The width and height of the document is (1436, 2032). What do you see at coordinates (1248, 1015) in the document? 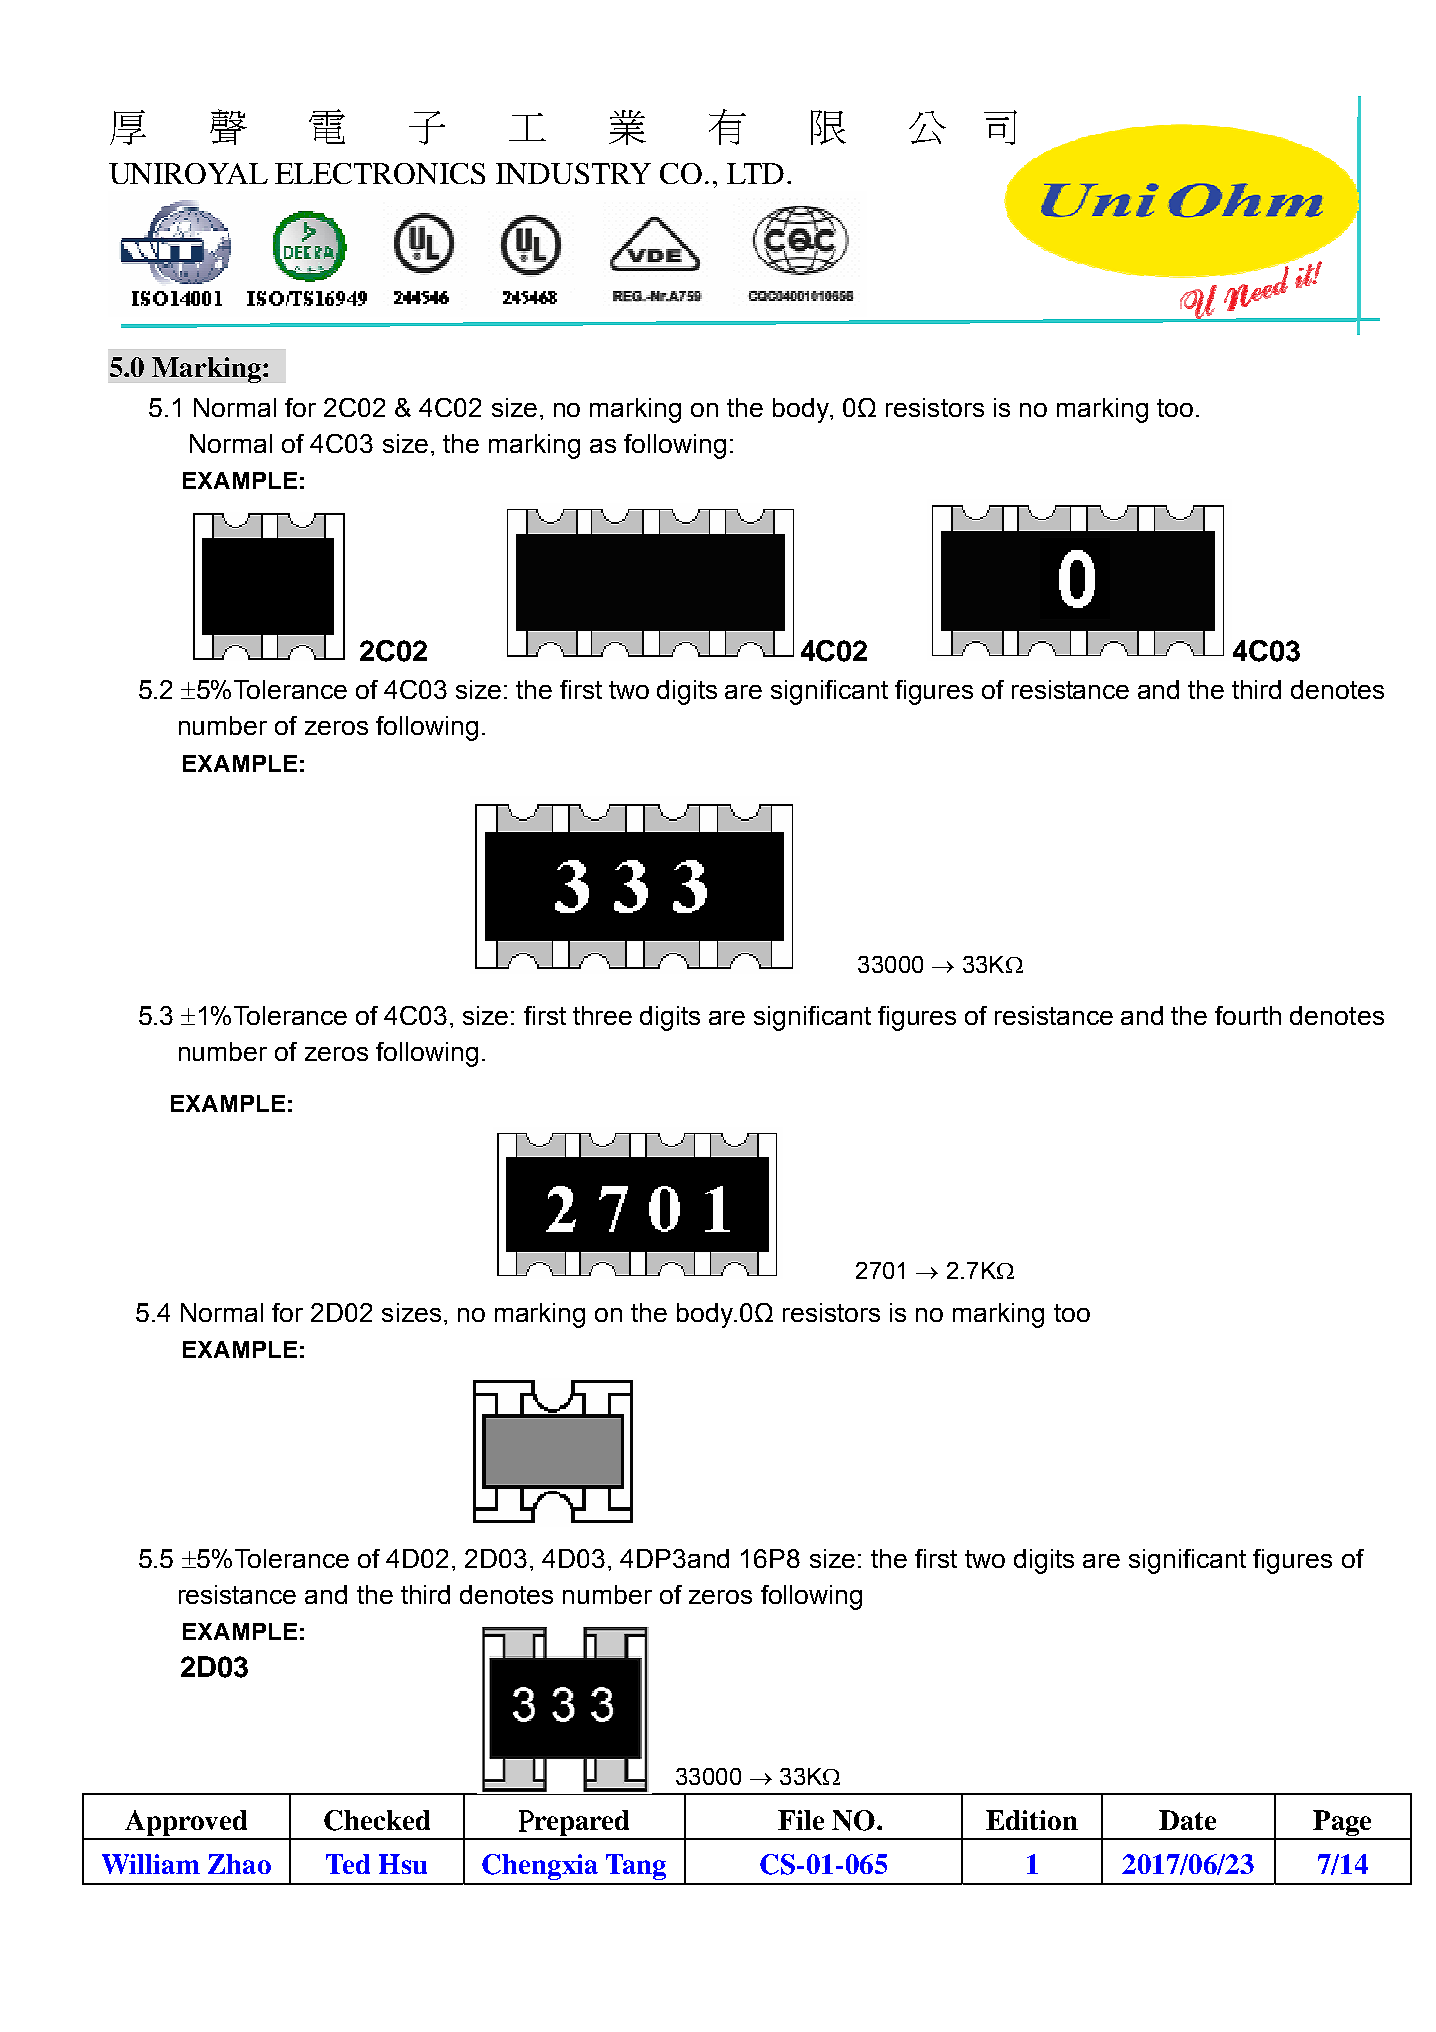
I see `fourth` at bounding box center [1248, 1015].
